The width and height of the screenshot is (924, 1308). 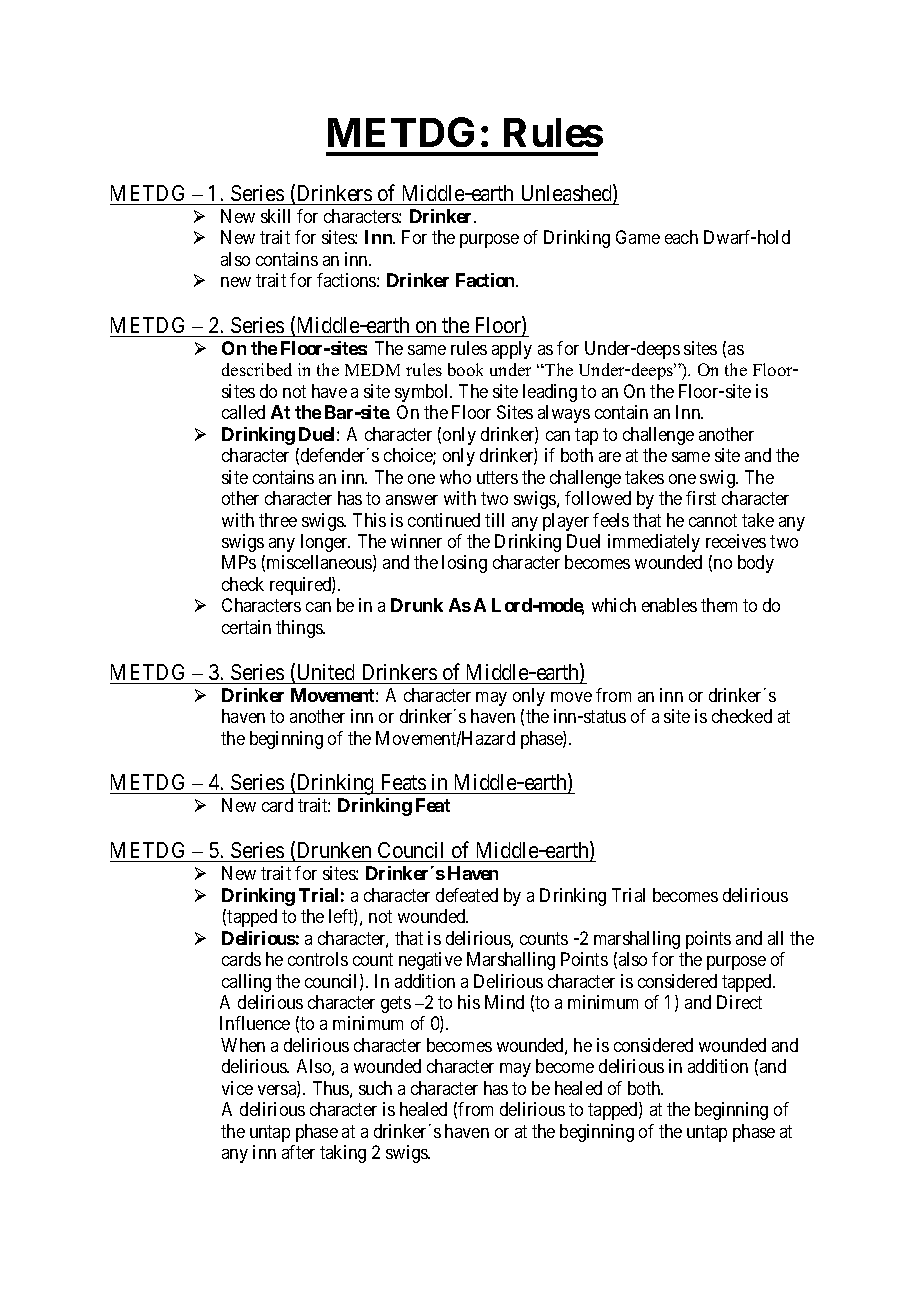 What do you see at coordinates (278, 520) in the screenshot?
I see `three` at bounding box center [278, 520].
